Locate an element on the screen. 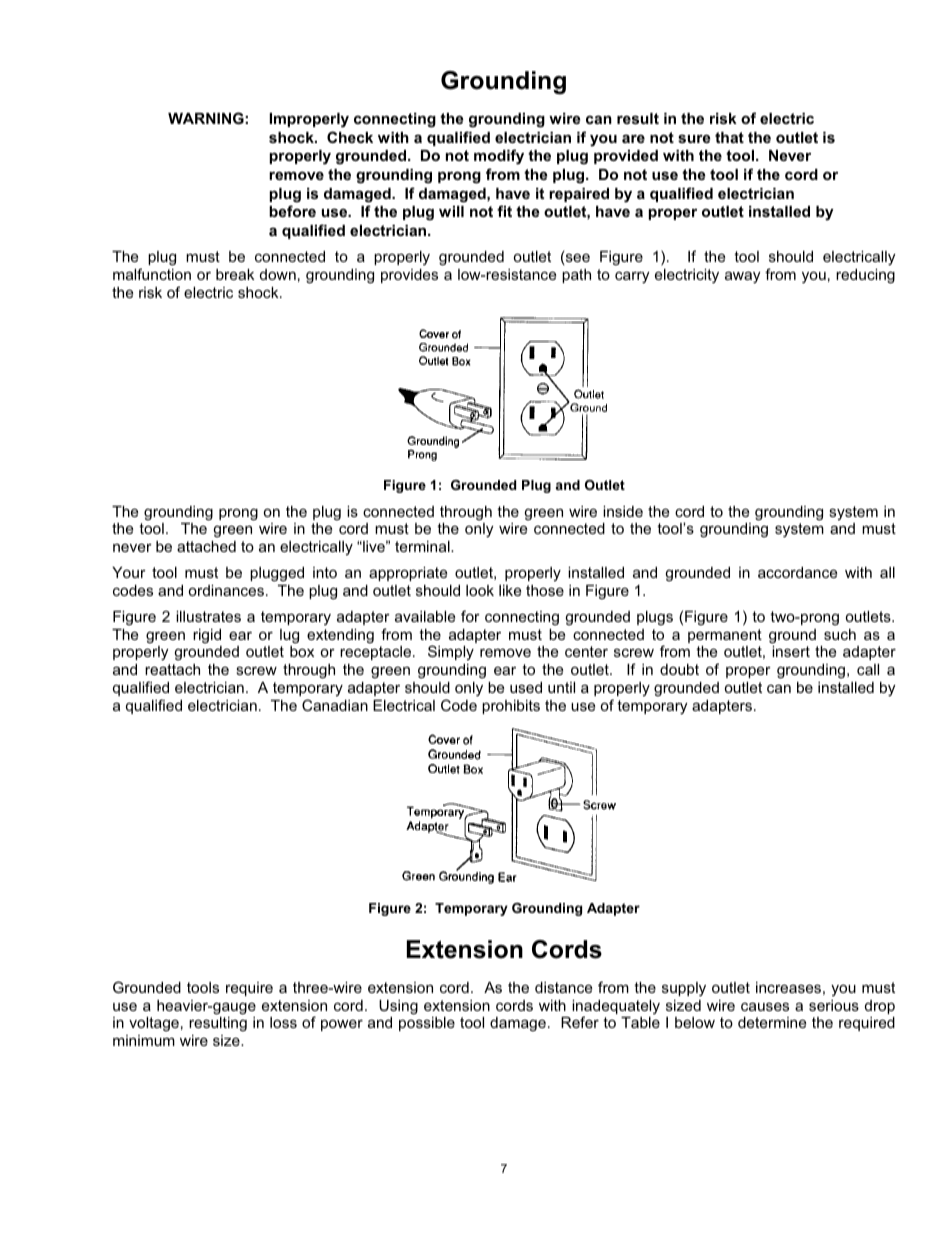  distance is located at coordinates (563, 987).
